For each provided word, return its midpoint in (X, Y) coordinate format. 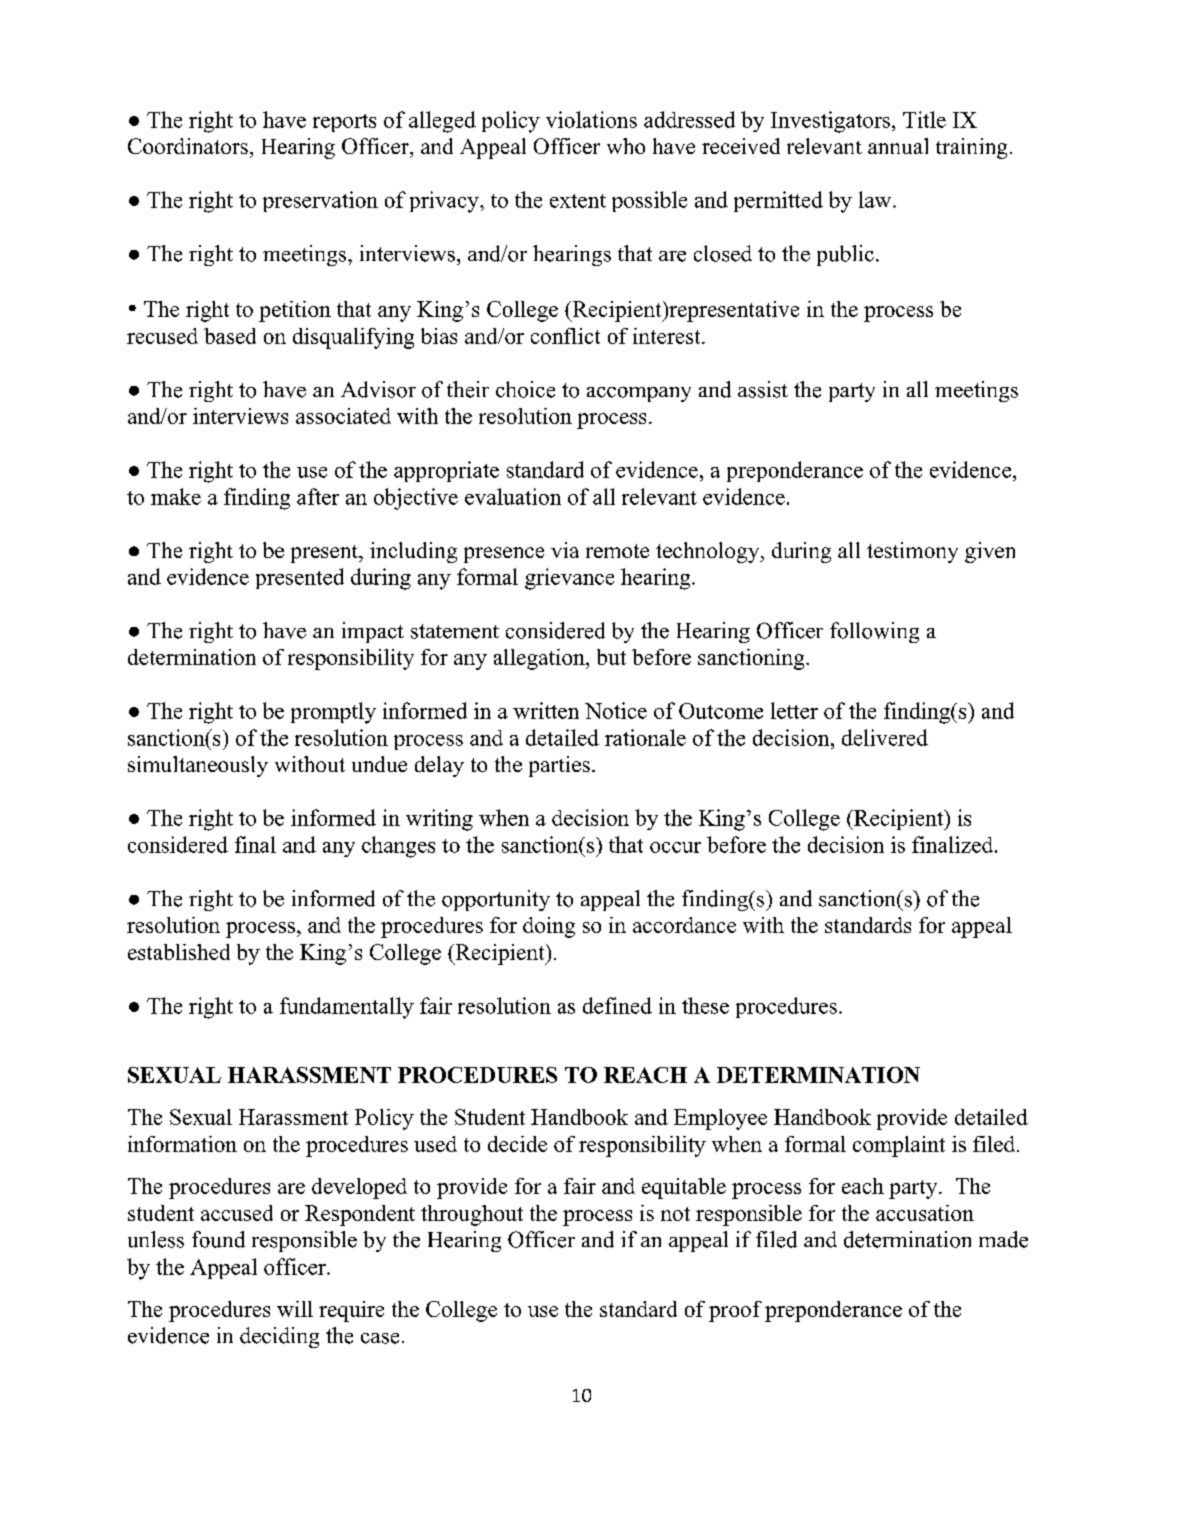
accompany (639, 394)
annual (898, 146)
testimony (912, 552)
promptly (333, 713)
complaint (899, 1146)
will (295, 1309)
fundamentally (347, 1008)
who (626, 146)
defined (617, 1005)
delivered (885, 737)
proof (735, 1311)
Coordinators (188, 146)
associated (343, 416)
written (546, 710)
